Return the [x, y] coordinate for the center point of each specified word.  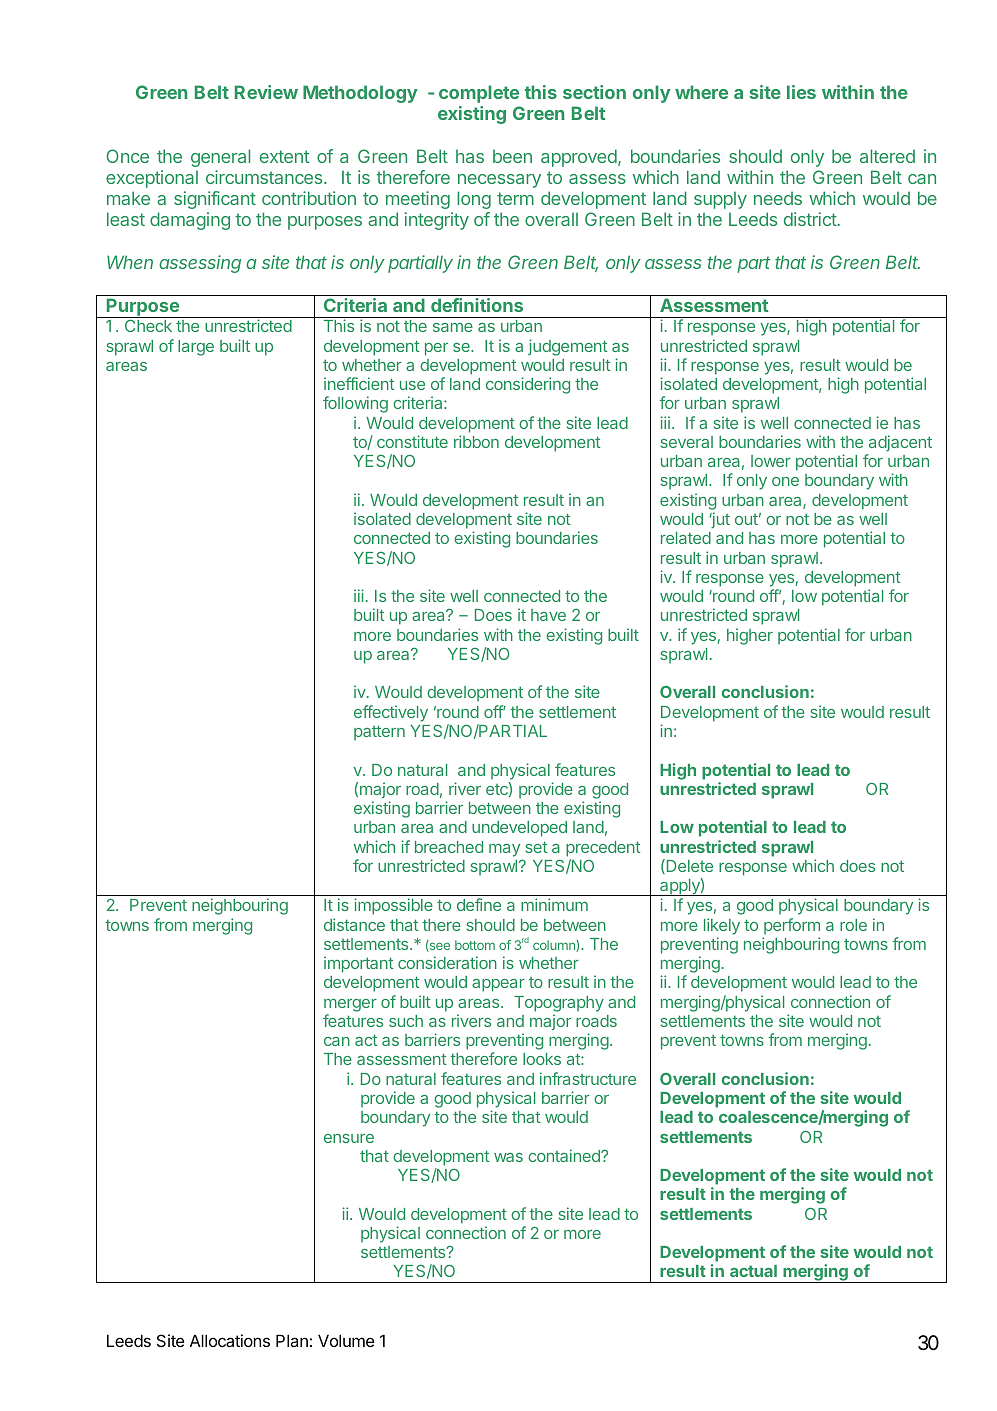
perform [792, 926]
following [355, 404]
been [512, 156]
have [548, 615]
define [479, 904]
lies [801, 92]
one [785, 481]
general [220, 158]
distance [354, 924]
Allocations [230, 1340]
